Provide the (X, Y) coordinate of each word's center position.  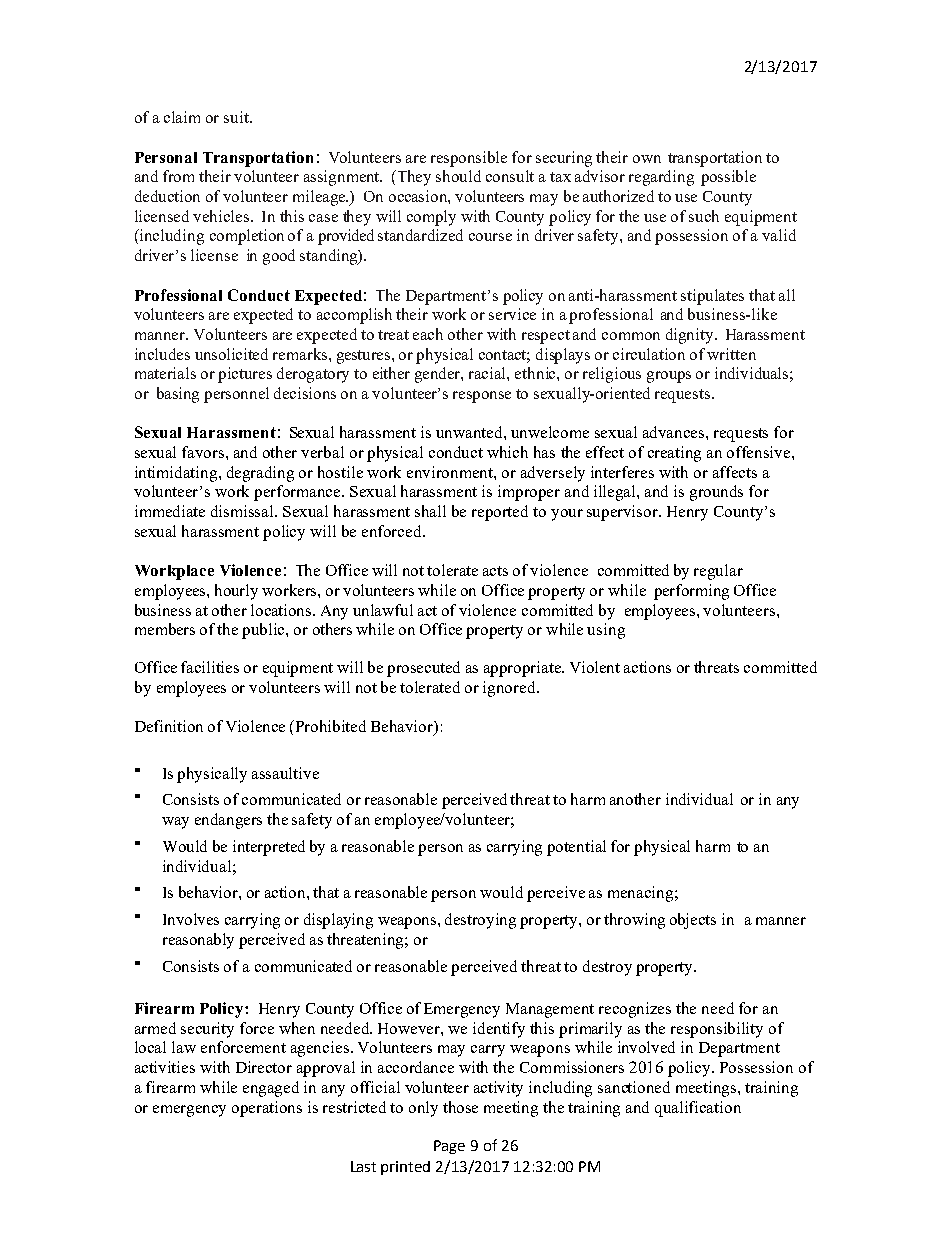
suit (237, 117)
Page (449, 1147)
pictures (245, 375)
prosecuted (423, 669)
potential (576, 848)
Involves (191, 919)
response (482, 397)
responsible (469, 159)
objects (693, 921)
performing (691, 592)
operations (267, 1109)
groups (669, 377)
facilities (210, 667)
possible (728, 178)
